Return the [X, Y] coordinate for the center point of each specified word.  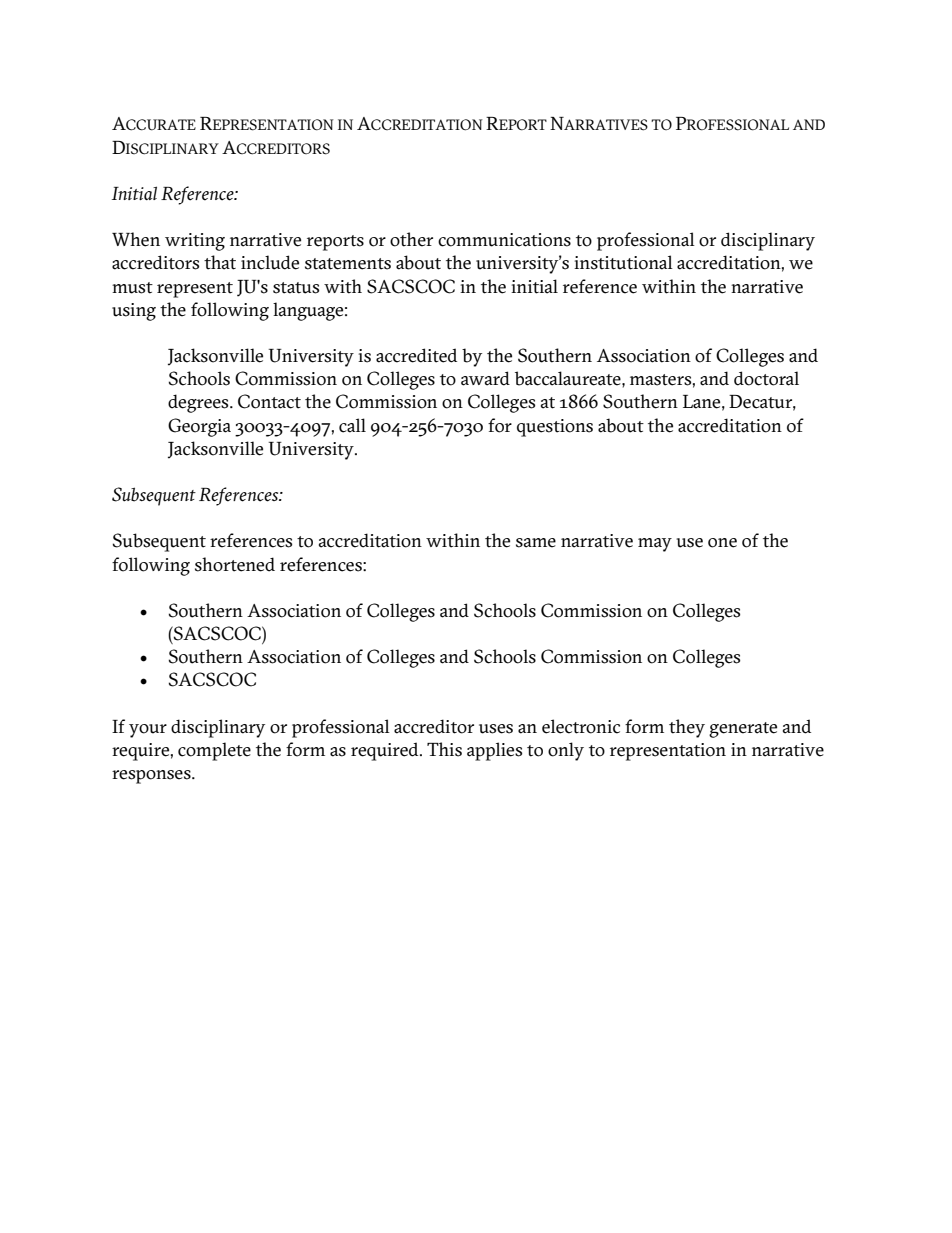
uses [496, 729]
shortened [235, 564]
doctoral [766, 378]
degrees [199, 403]
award [485, 378]
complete [214, 751]
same [536, 543]
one [722, 543]
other [411, 239]
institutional [623, 262]
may [655, 545]
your [148, 731]
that [220, 262]
